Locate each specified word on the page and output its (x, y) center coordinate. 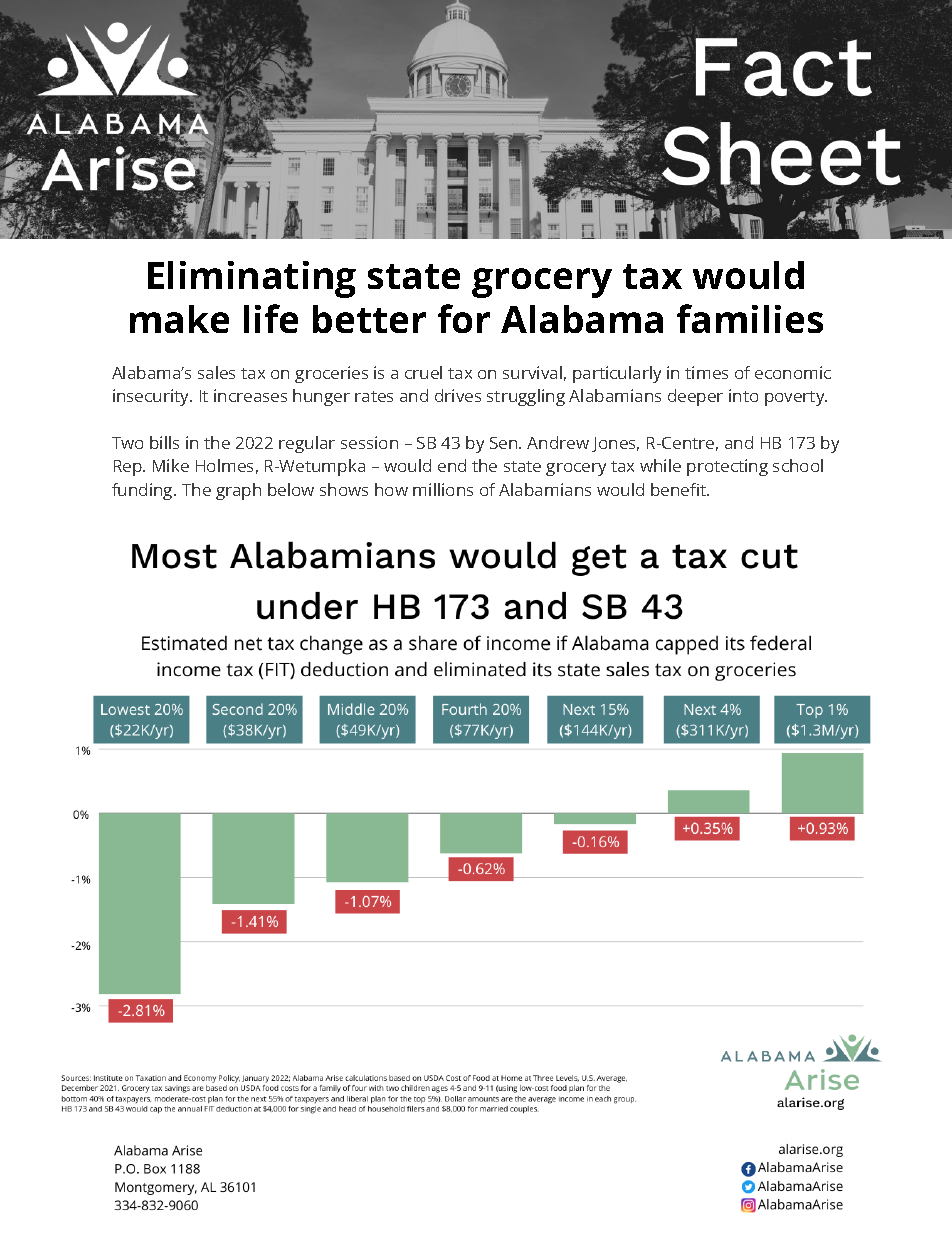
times (706, 372)
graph (238, 491)
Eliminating (252, 279)
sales (216, 372)
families (750, 318)
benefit (680, 489)
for (464, 318)
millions (443, 489)
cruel (423, 372)
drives (458, 395)
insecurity (152, 397)
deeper (695, 397)
